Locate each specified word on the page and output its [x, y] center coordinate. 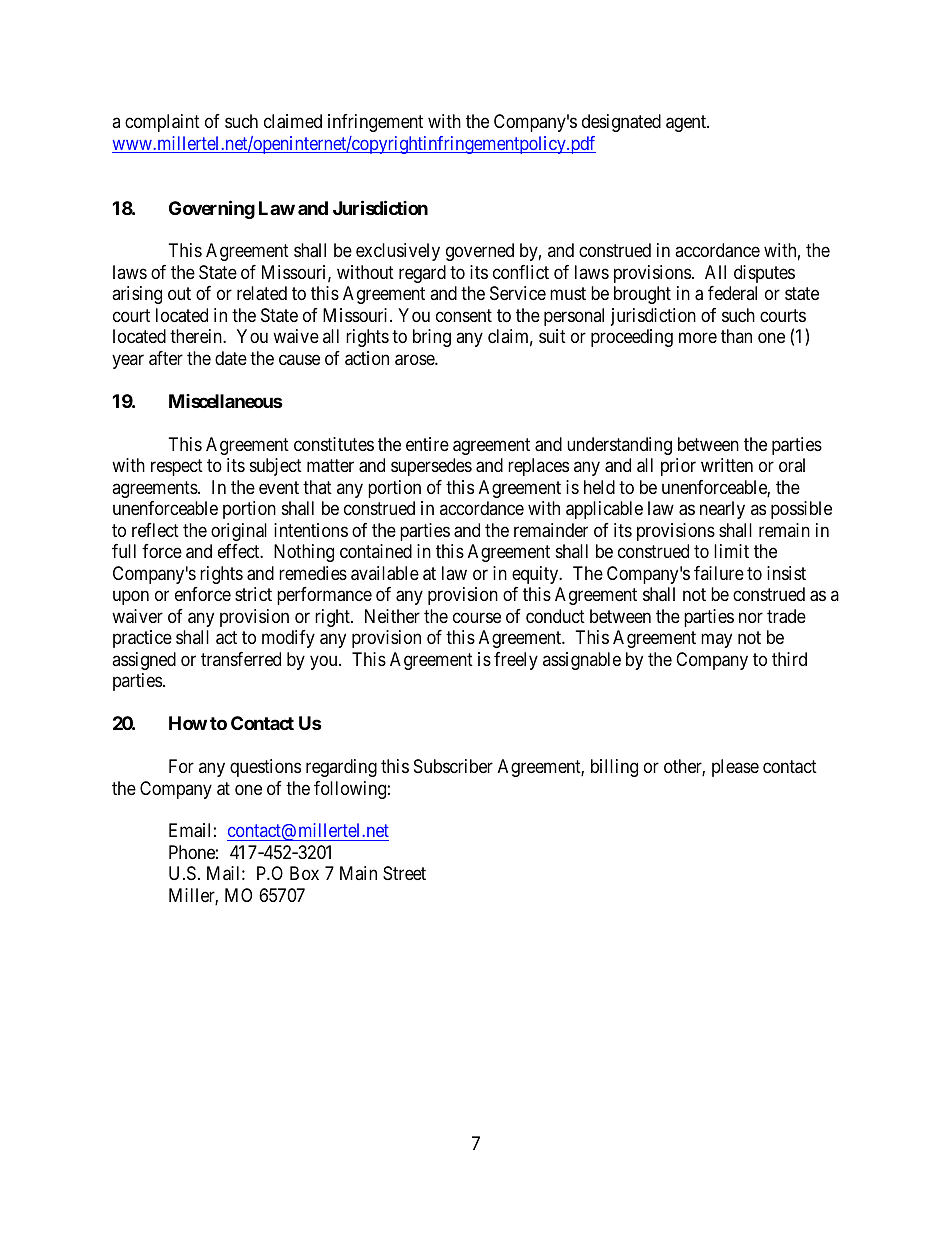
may [716, 641]
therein [197, 336]
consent [464, 315]
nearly [722, 510]
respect [177, 467]
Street [404, 873]
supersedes [431, 467]
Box [304, 873]
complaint [162, 123]
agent [687, 124]
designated [621, 123]
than [736, 336]
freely [516, 661]
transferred [241, 659]
